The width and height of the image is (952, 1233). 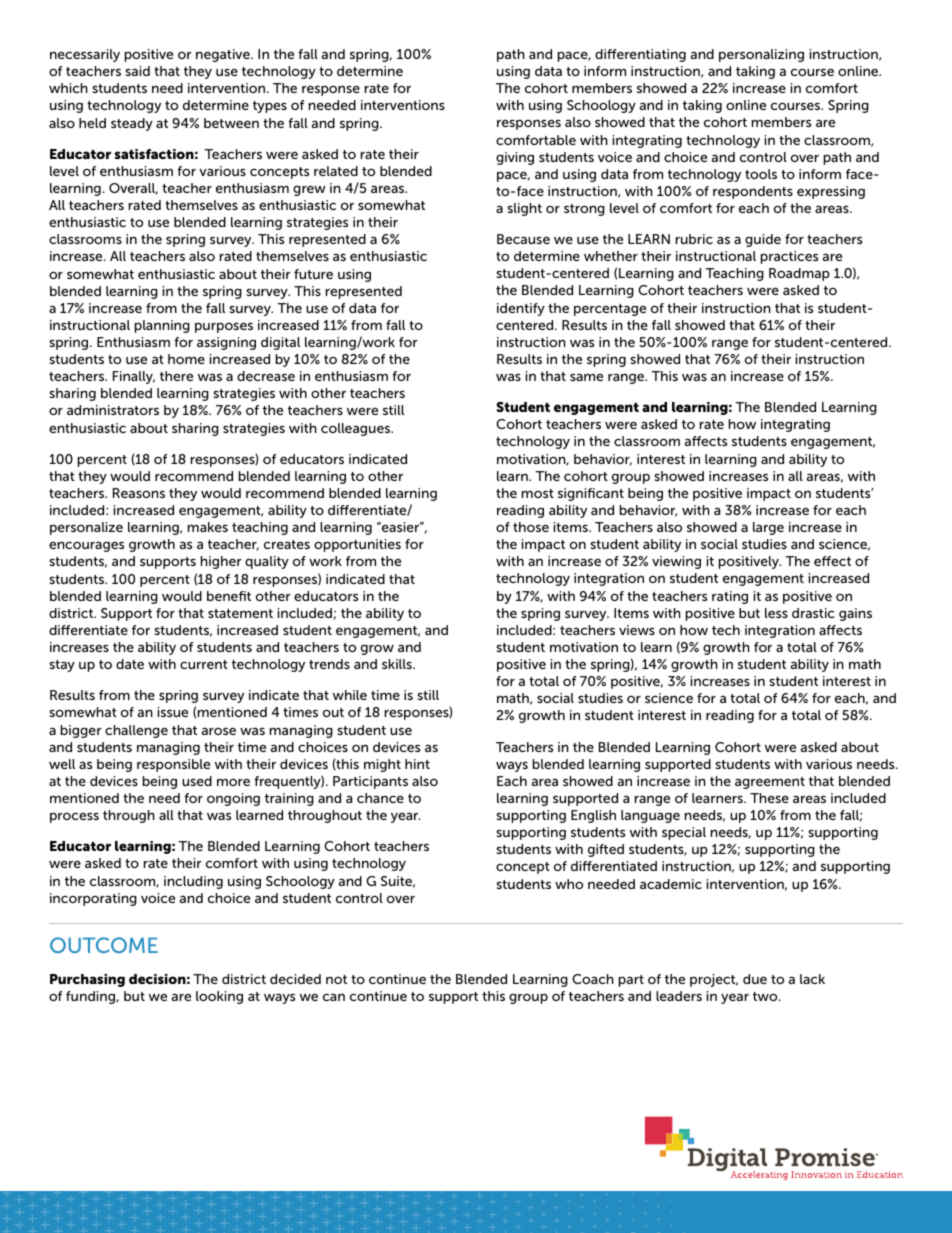 What do you see at coordinates (799, 274) in the image?
I see `Roadmap` at bounding box center [799, 274].
